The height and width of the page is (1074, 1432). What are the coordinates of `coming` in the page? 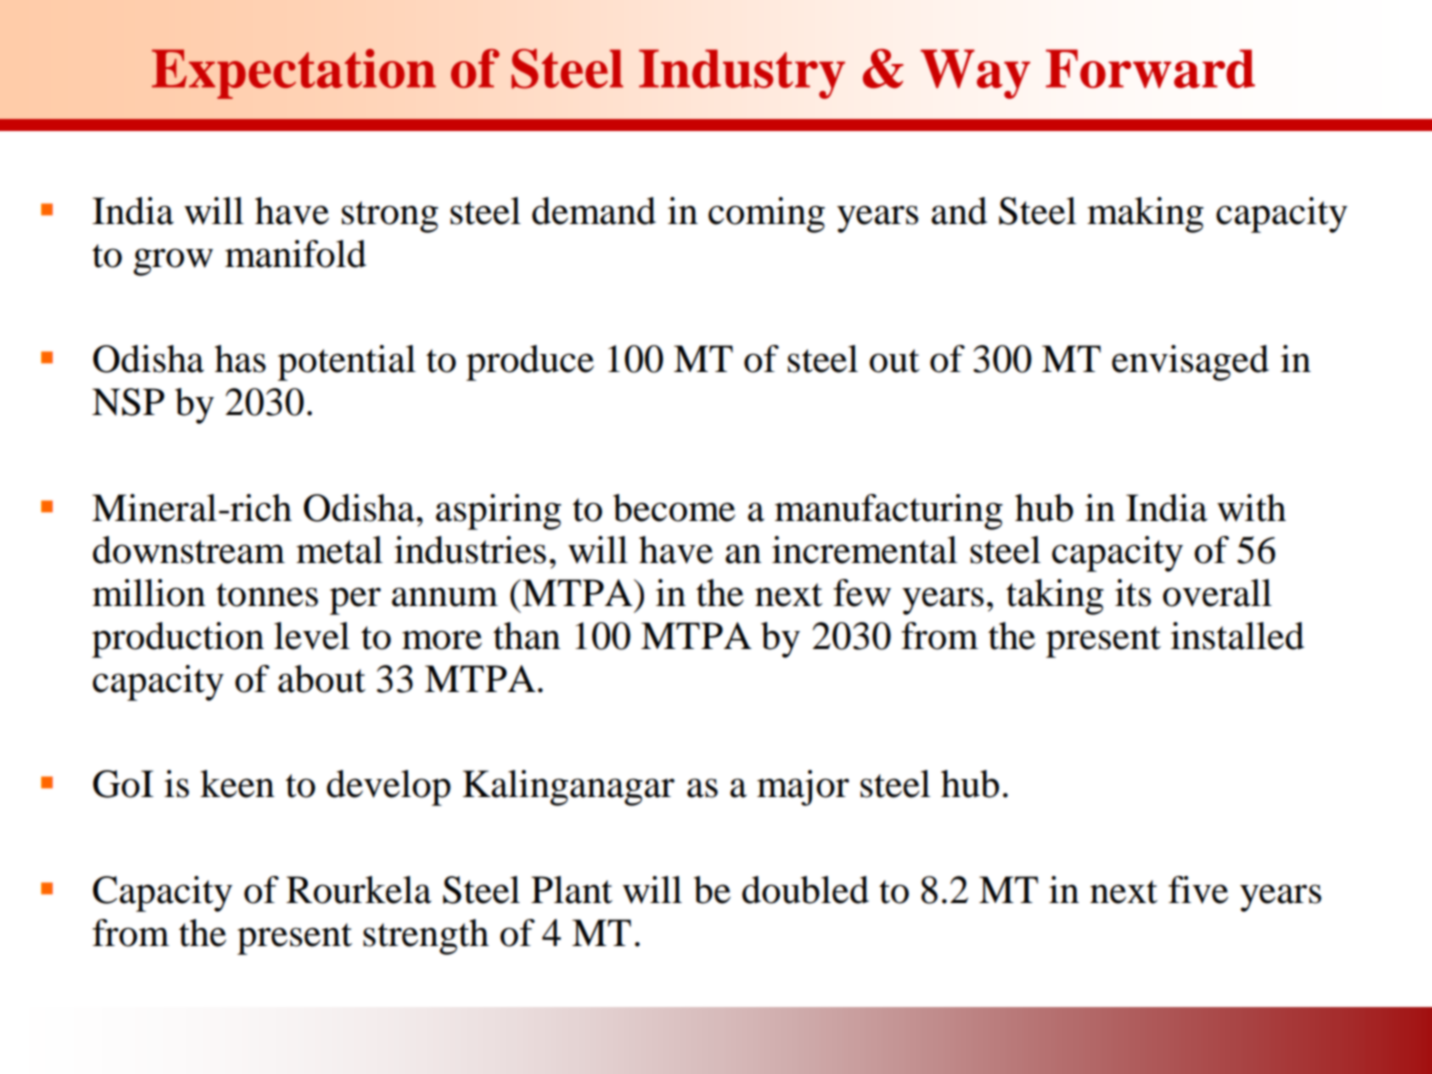 It's located at (766, 215).
